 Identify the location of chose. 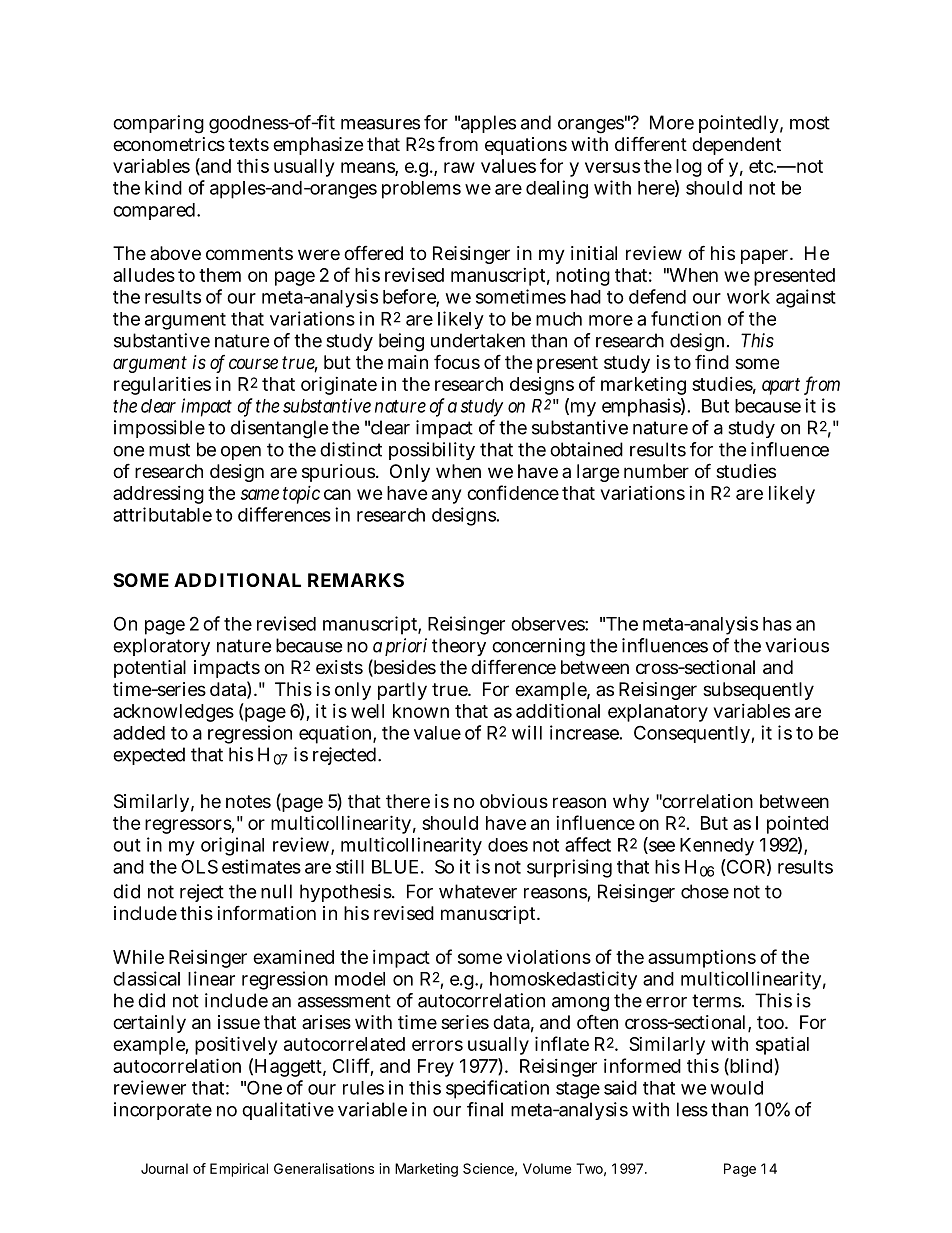
(705, 891).
